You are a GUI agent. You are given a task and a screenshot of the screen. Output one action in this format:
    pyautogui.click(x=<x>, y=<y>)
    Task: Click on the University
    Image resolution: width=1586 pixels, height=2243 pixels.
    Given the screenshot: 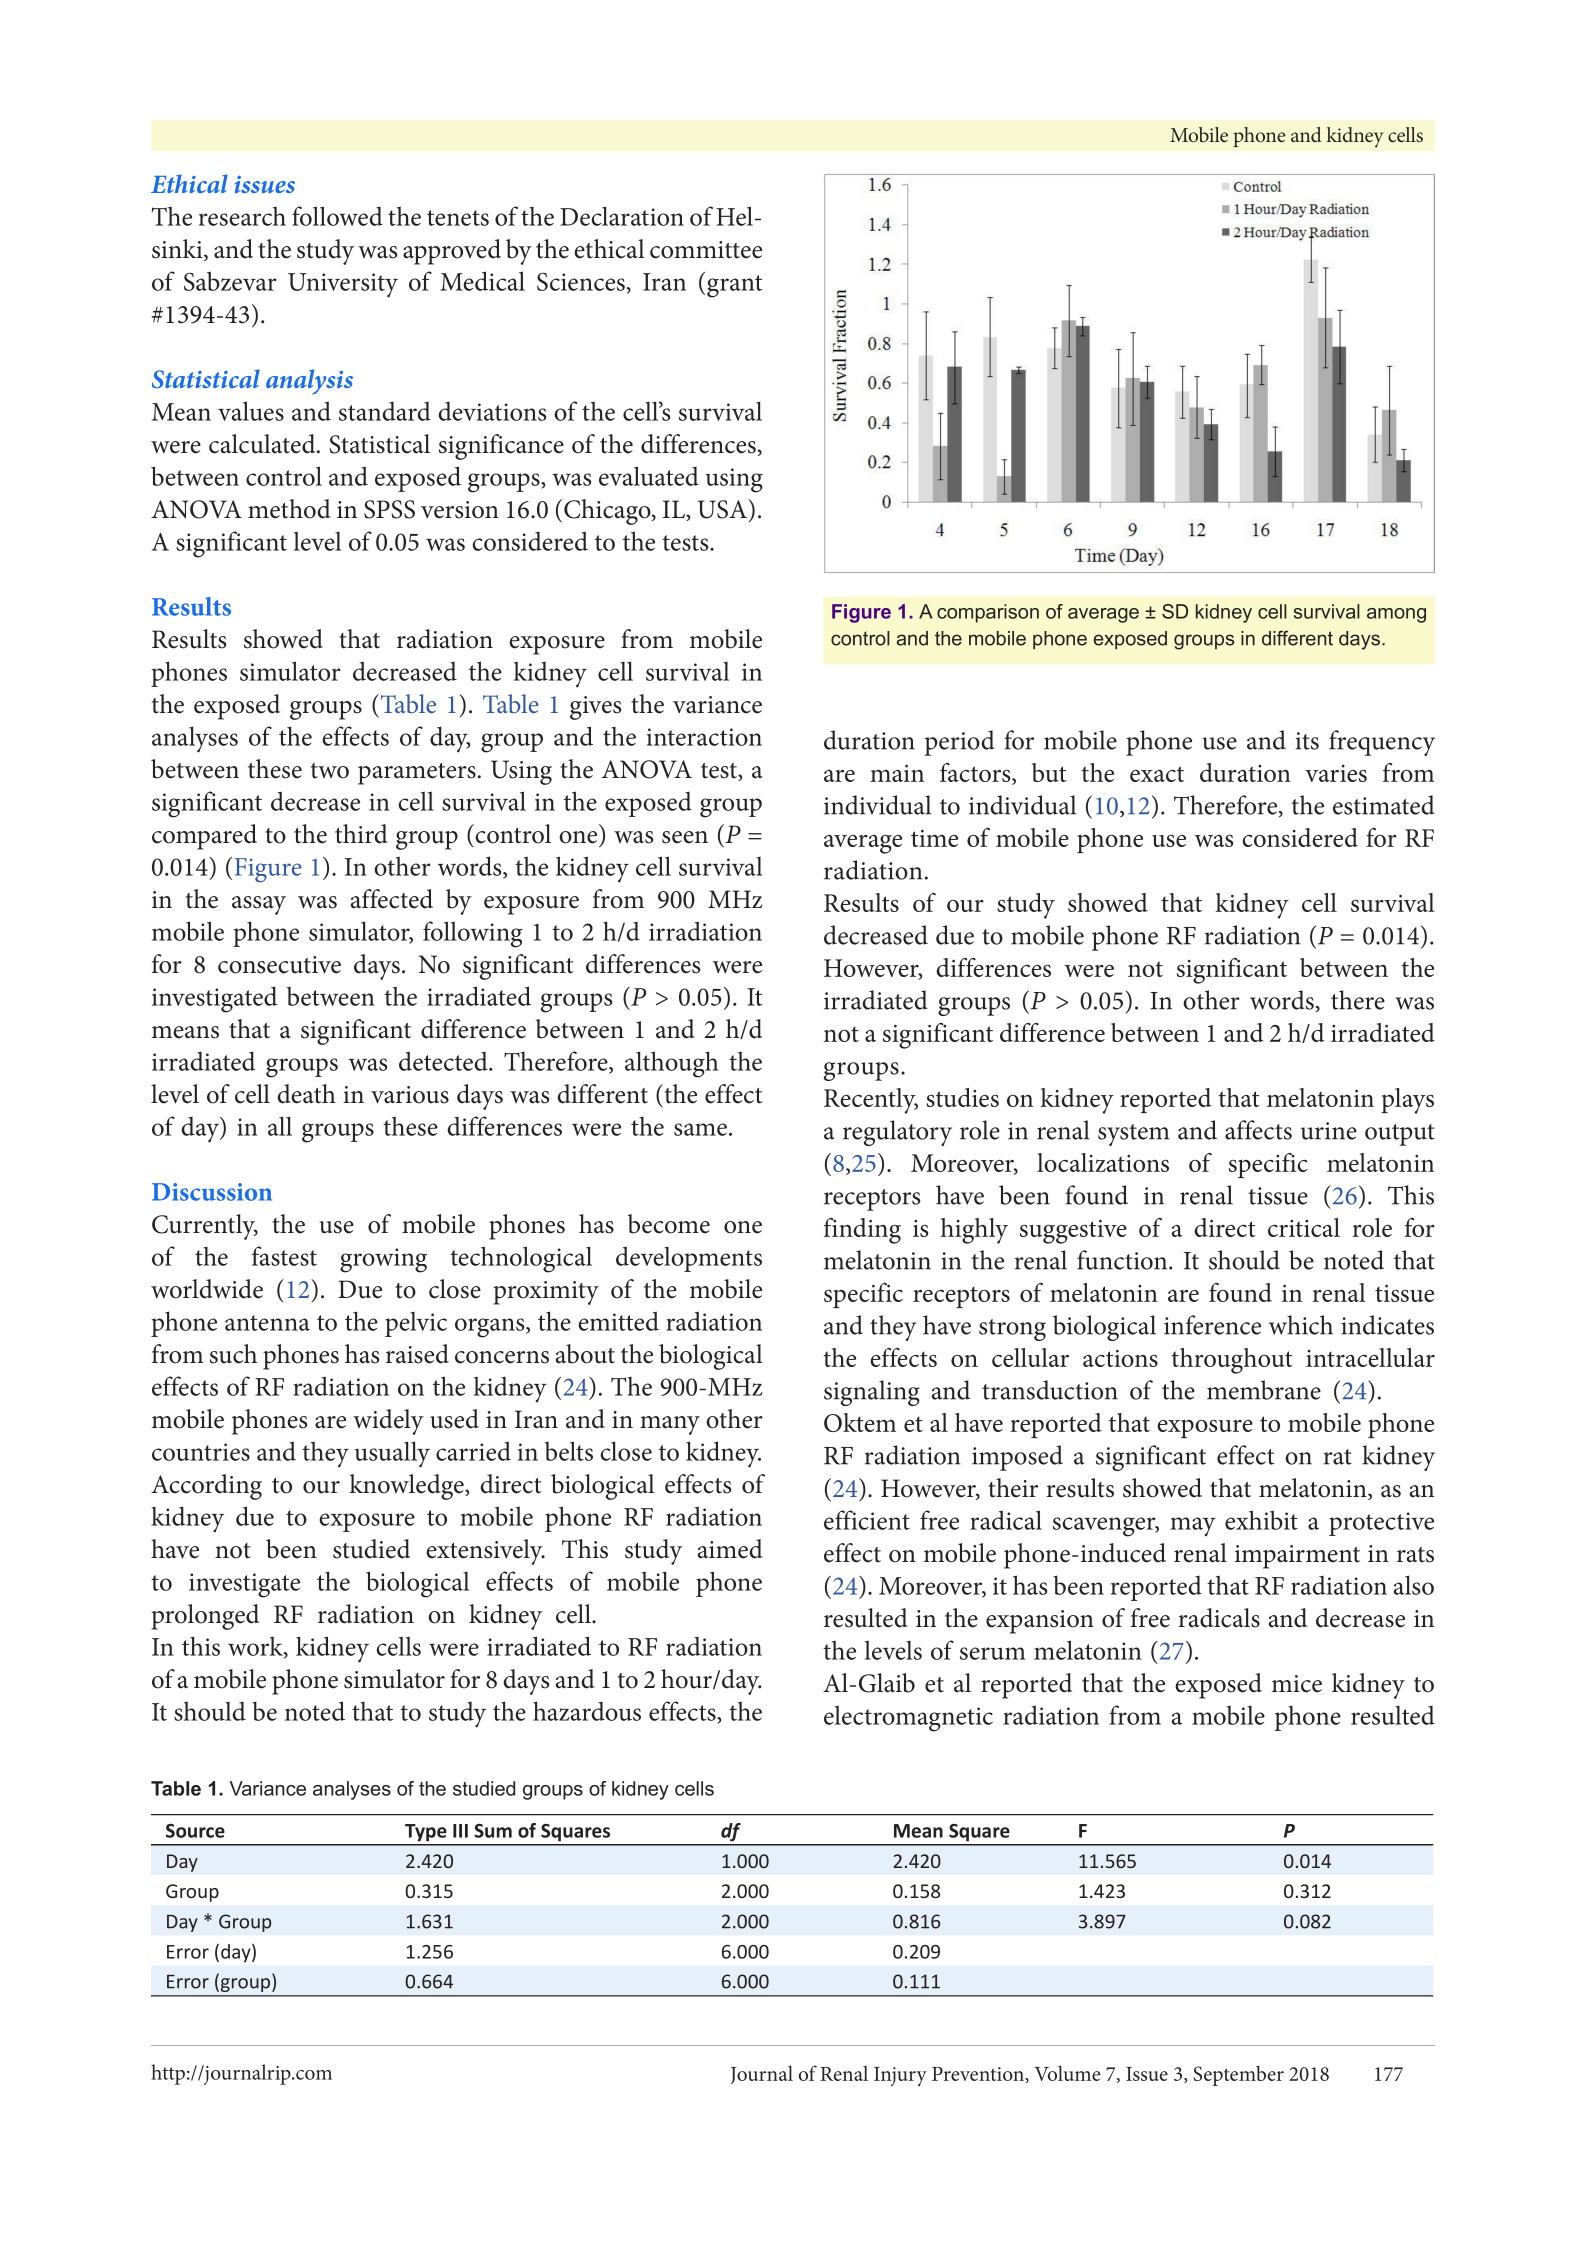 What is the action you would take?
    pyautogui.click(x=343, y=285)
